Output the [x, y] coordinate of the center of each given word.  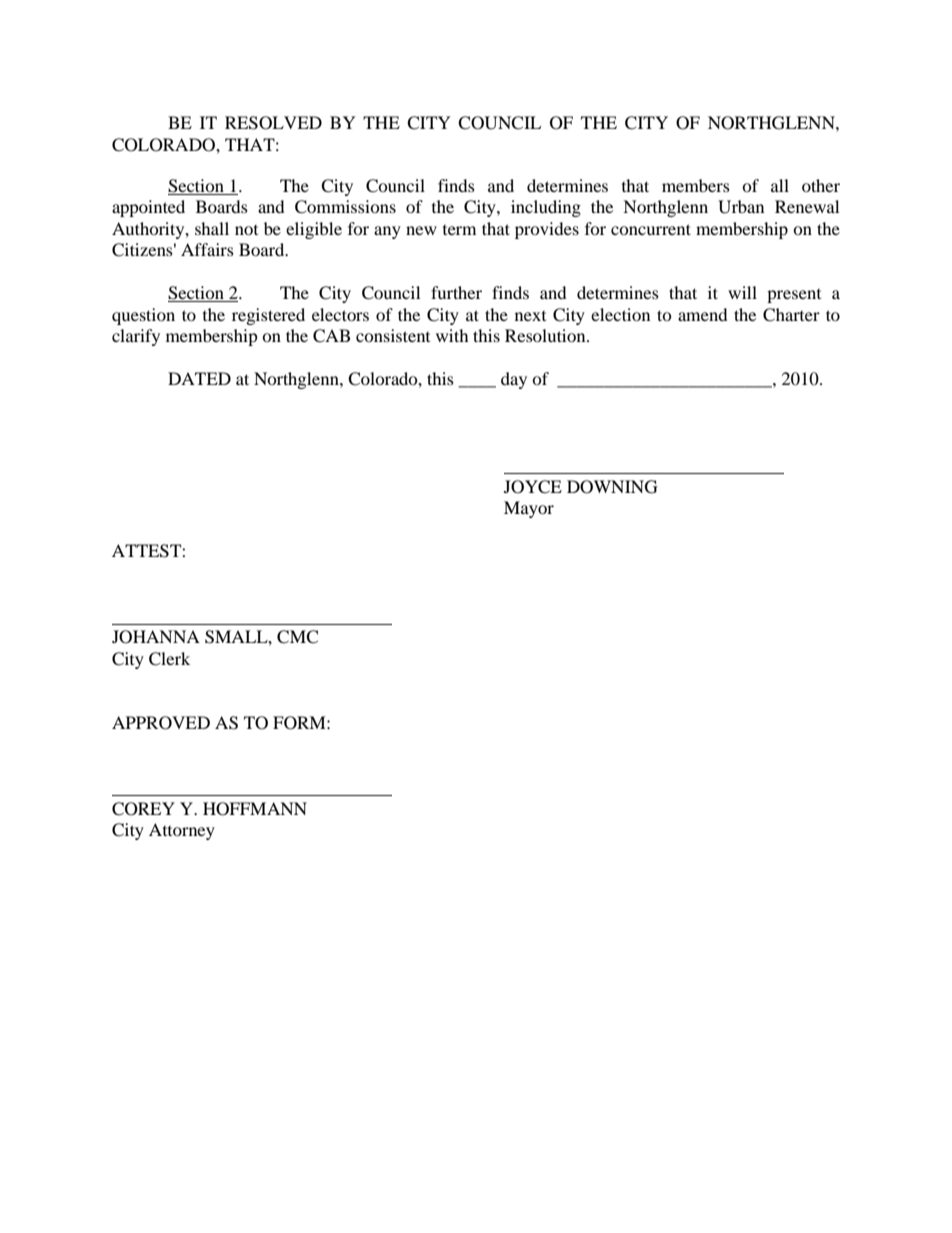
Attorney [182, 831]
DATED [199, 378]
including [546, 208]
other [821, 185]
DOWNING [612, 487]
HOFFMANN [255, 809]
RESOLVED [273, 123]
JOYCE [533, 487]
